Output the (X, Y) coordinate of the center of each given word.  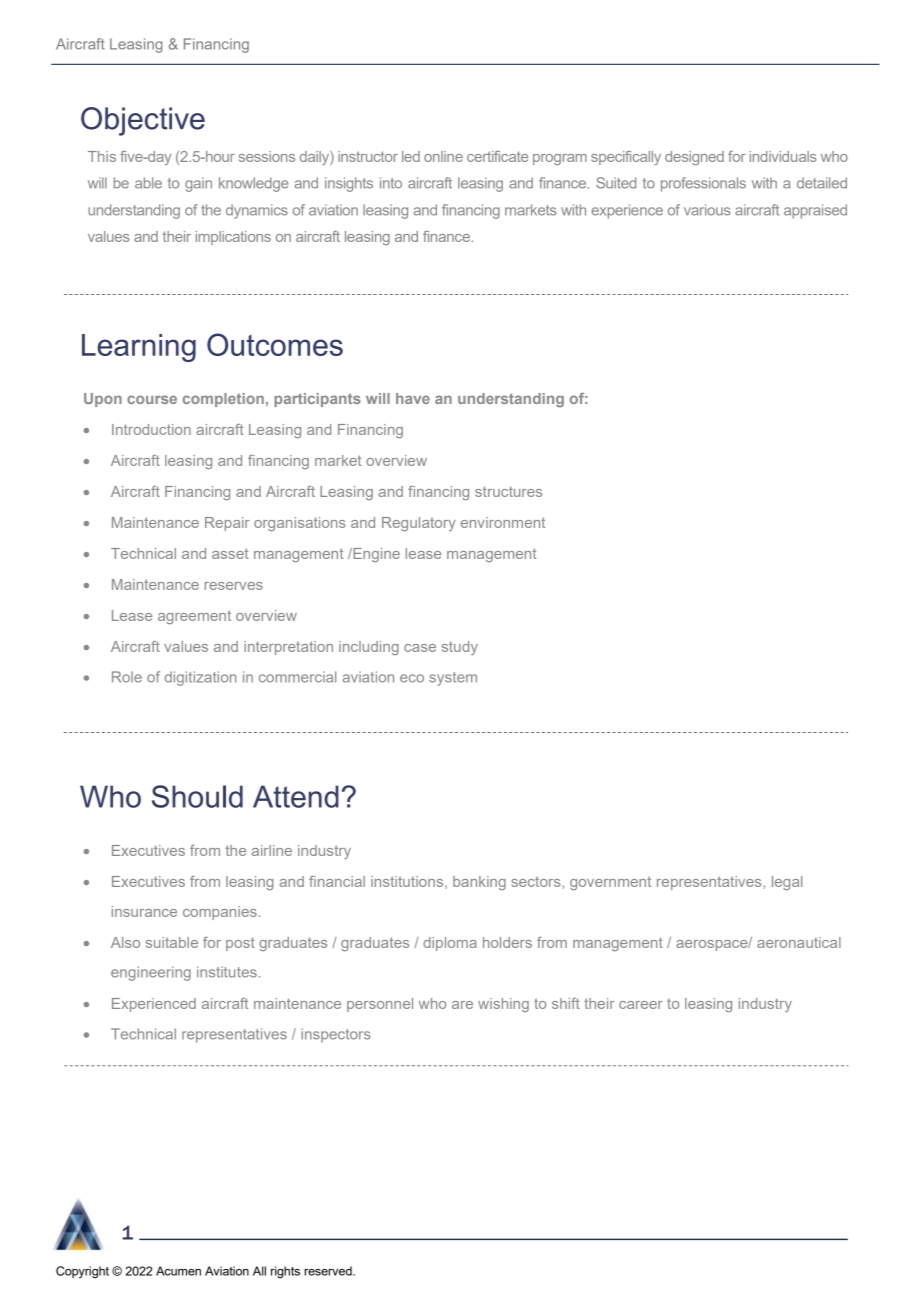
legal (787, 883)
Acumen (178, 1271)
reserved (329, 1271)
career (641, 1005)
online (443, 156)
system (453, 679)
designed (694, 158)
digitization (200, 678)
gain (198, 184)
